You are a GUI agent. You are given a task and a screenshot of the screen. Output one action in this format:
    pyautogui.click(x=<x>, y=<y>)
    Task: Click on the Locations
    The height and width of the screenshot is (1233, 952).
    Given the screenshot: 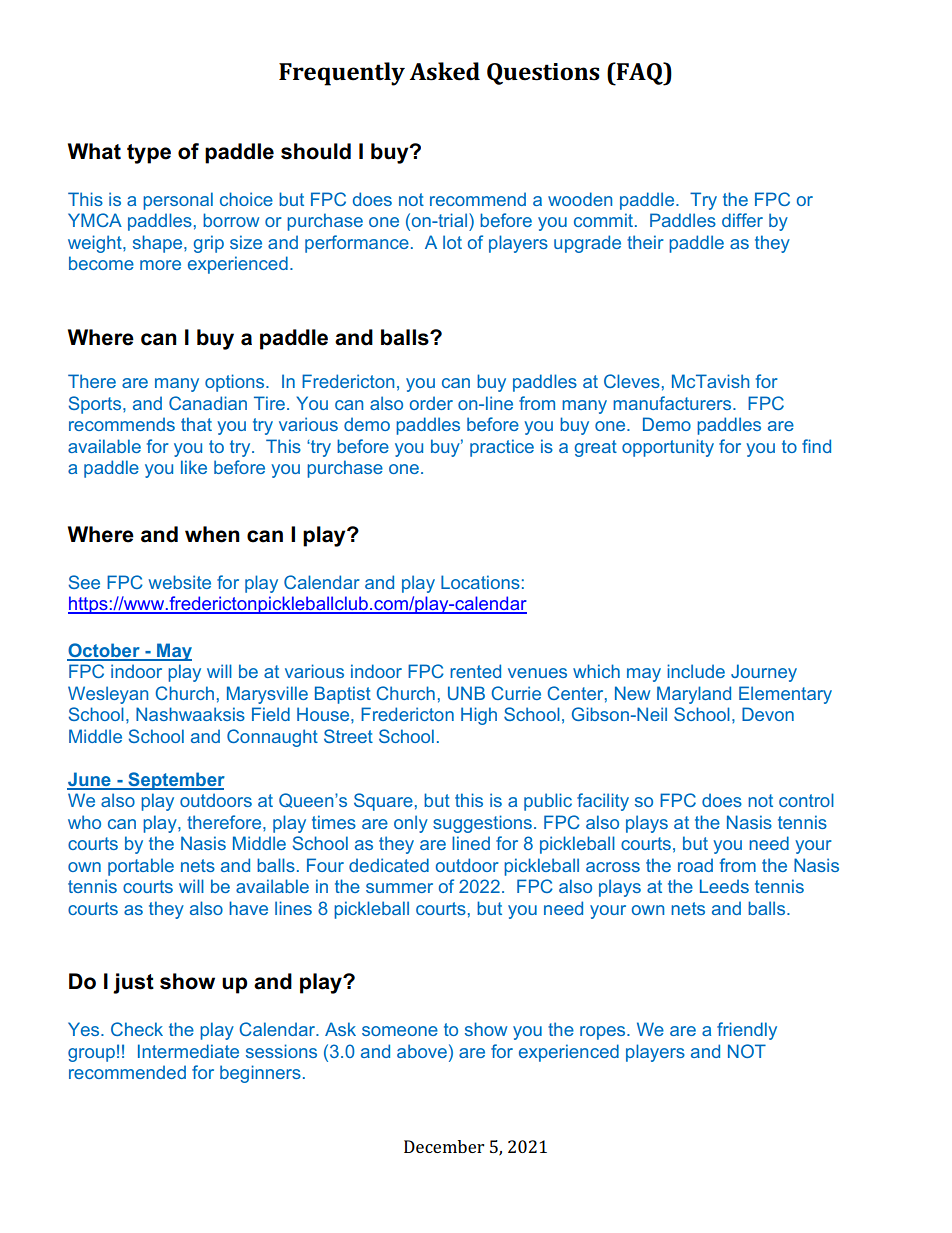 What is the action you would take?
    pyautogui.click(x=480, y=582)
